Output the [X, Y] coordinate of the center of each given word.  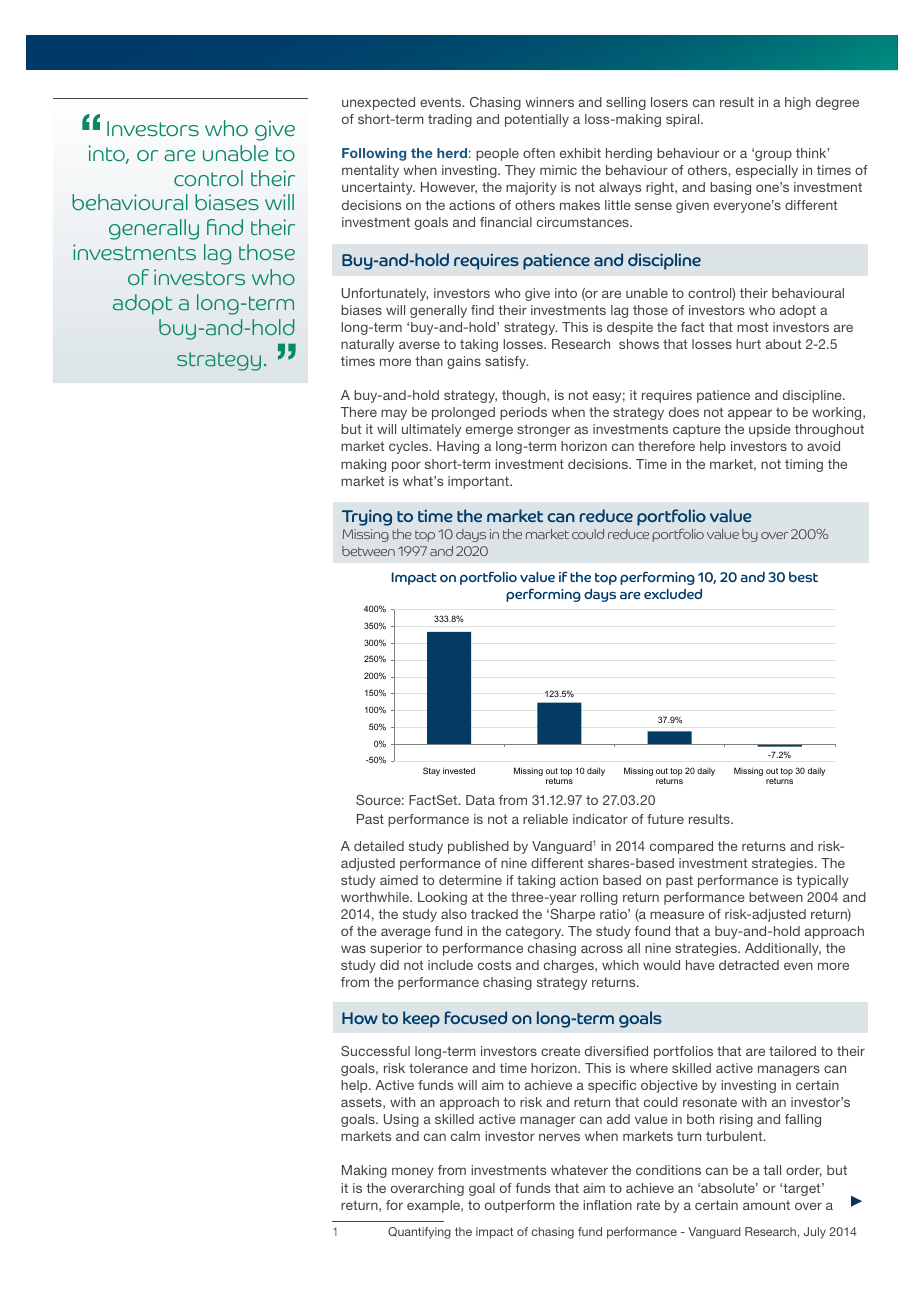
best [803, 577]
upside [770, 430]
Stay [431, 771]
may [394, 414]
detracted [749, 965]
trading [450, 120]
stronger [543, 430]
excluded [673, 593]
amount [766, 1205]
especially [767, 171]
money [413, 1172]
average [406, 933]
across [602, 949]
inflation [607, 1205]
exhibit [580, 153]
